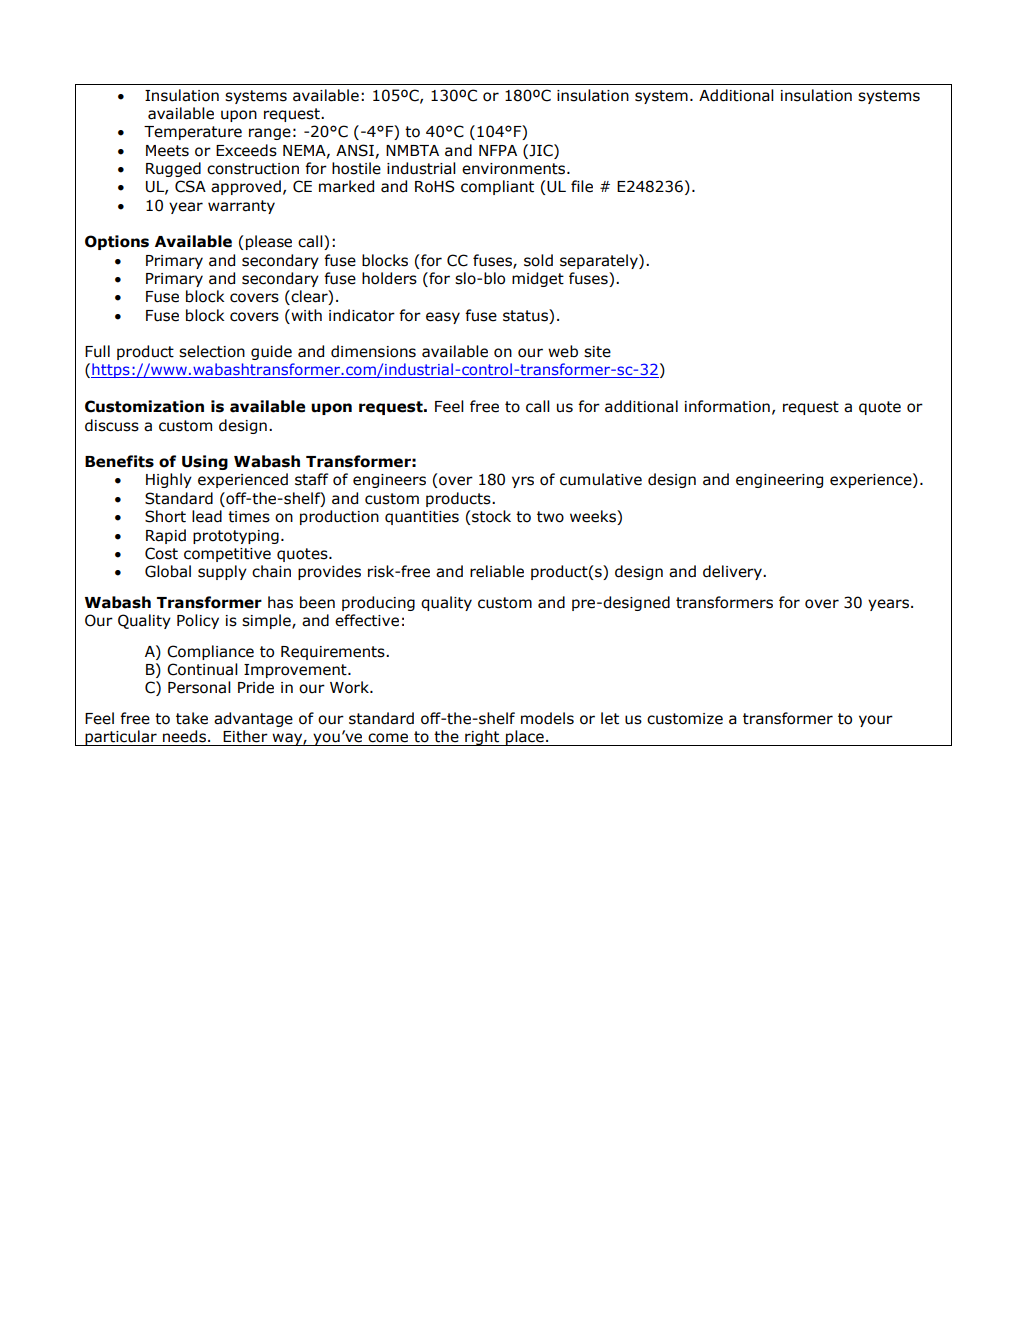  What do you see at coordinates (205, 462) in the image?
I see `Using` at bounding box center [205, 462].
